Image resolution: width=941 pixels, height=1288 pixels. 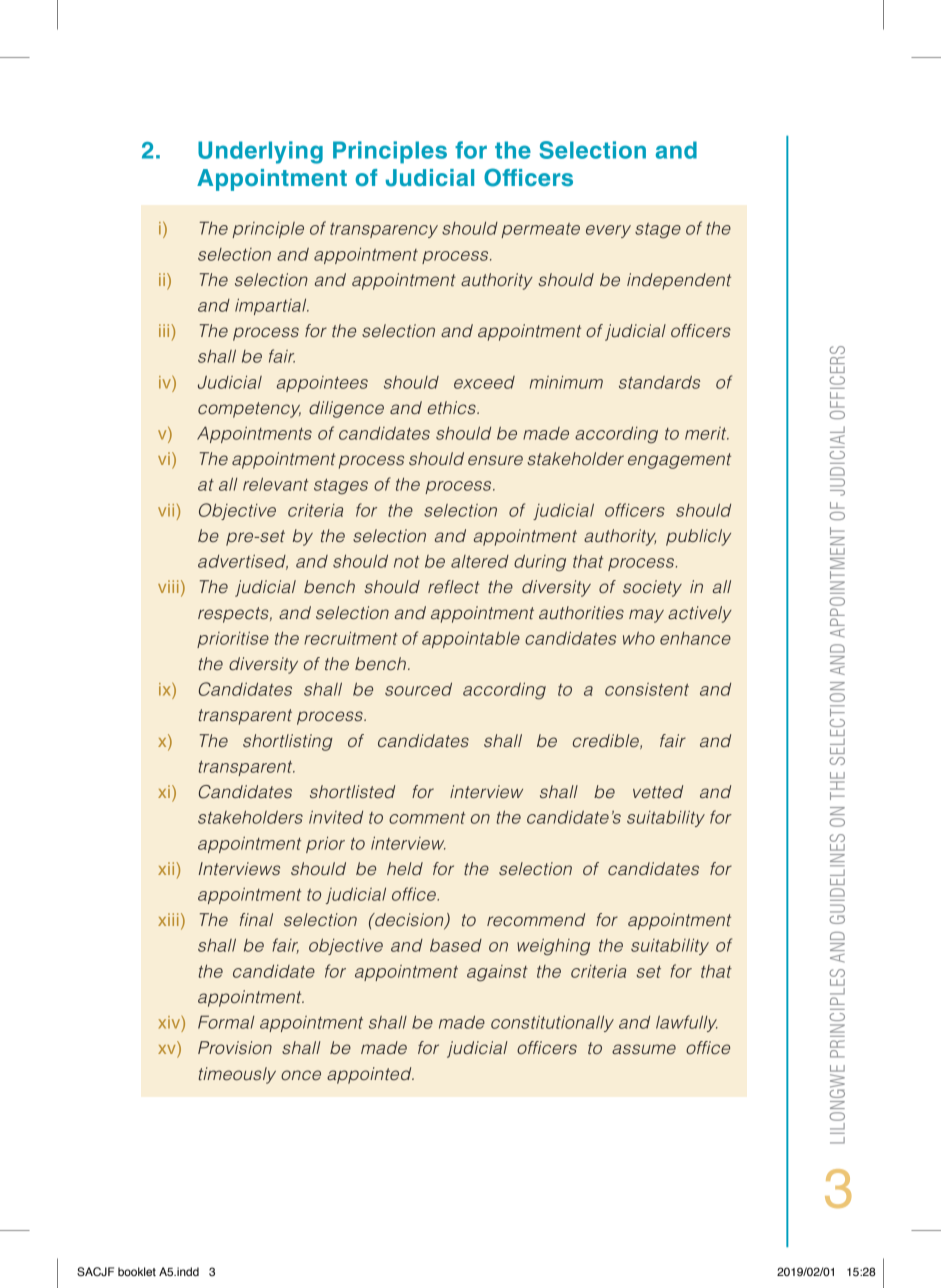 What do you see at coordinates (679, 461) in the screenshot?
I see `engagement` at bounding box center [679, 461].
